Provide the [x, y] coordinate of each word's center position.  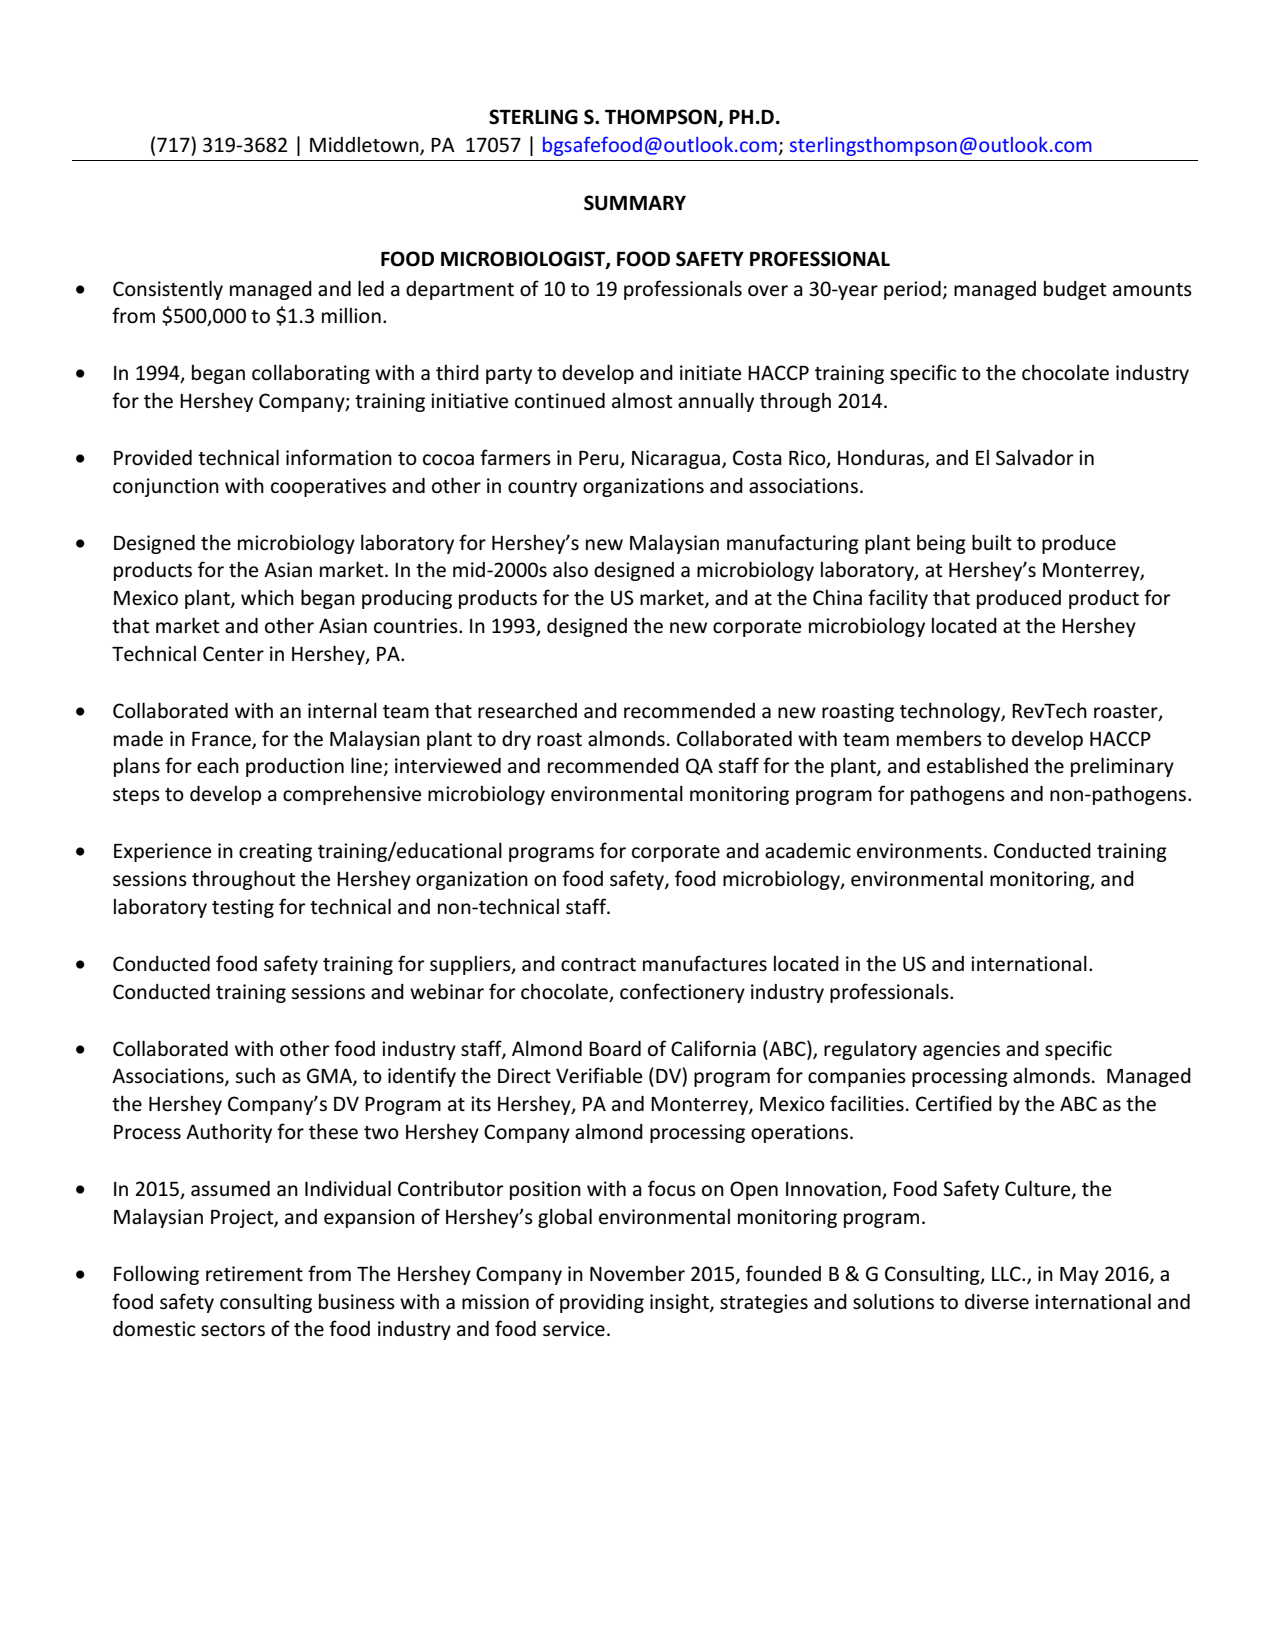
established [977, 765]
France [222, 740]
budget [1075, 290]
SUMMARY [635, 203]
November [637, 1274]
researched [527, 710]
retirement [254, 1274]
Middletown [365, 146]
